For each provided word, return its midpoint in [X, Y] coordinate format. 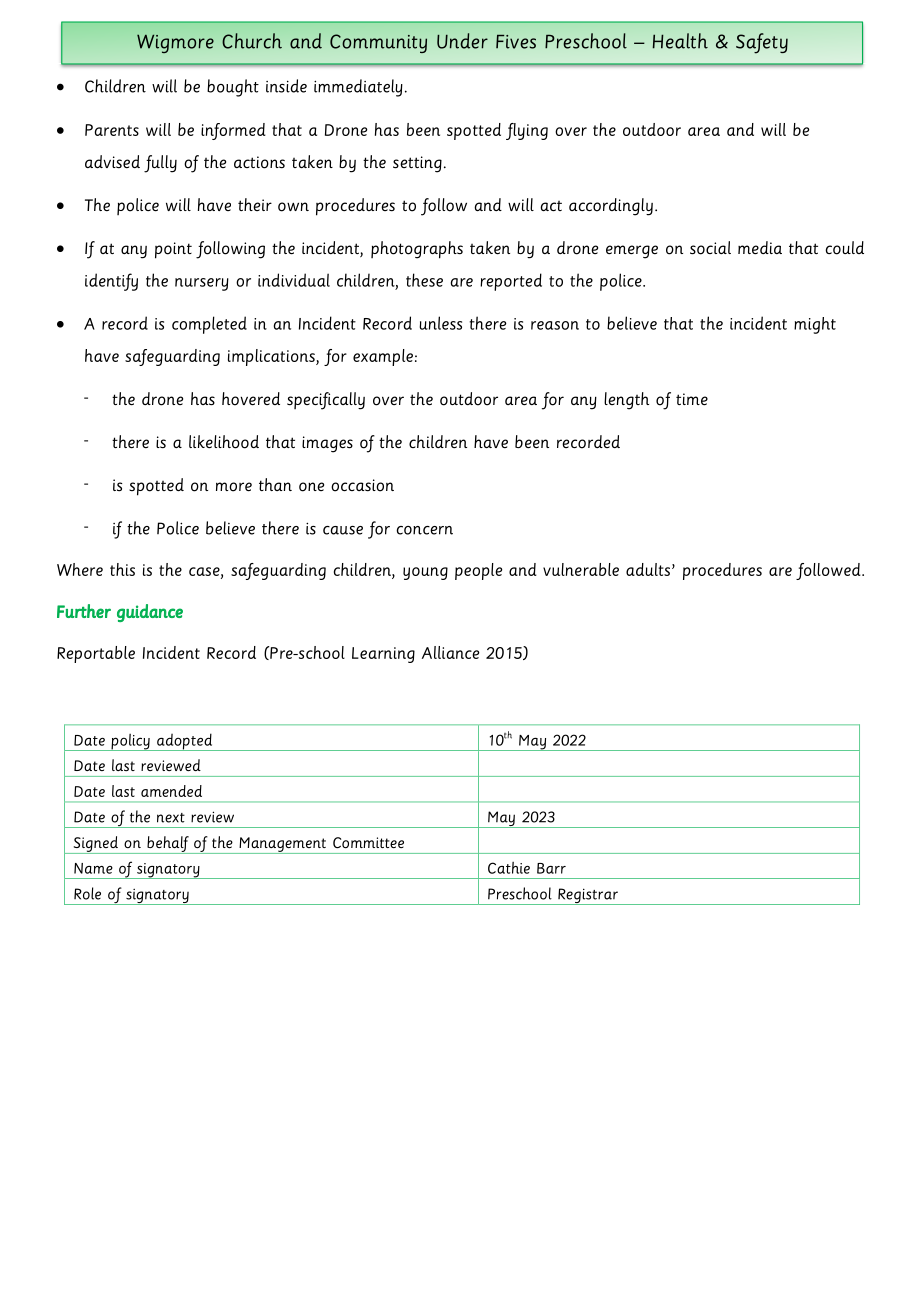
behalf [168, 845]
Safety [762, 43]
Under [462, 41]
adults [648, 569]
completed [209, 325]
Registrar [588, 896]
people [478, 571]
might [815, 325]
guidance [150, 613]
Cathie [509, 868]
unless [440, 323]
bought [233, 88]
